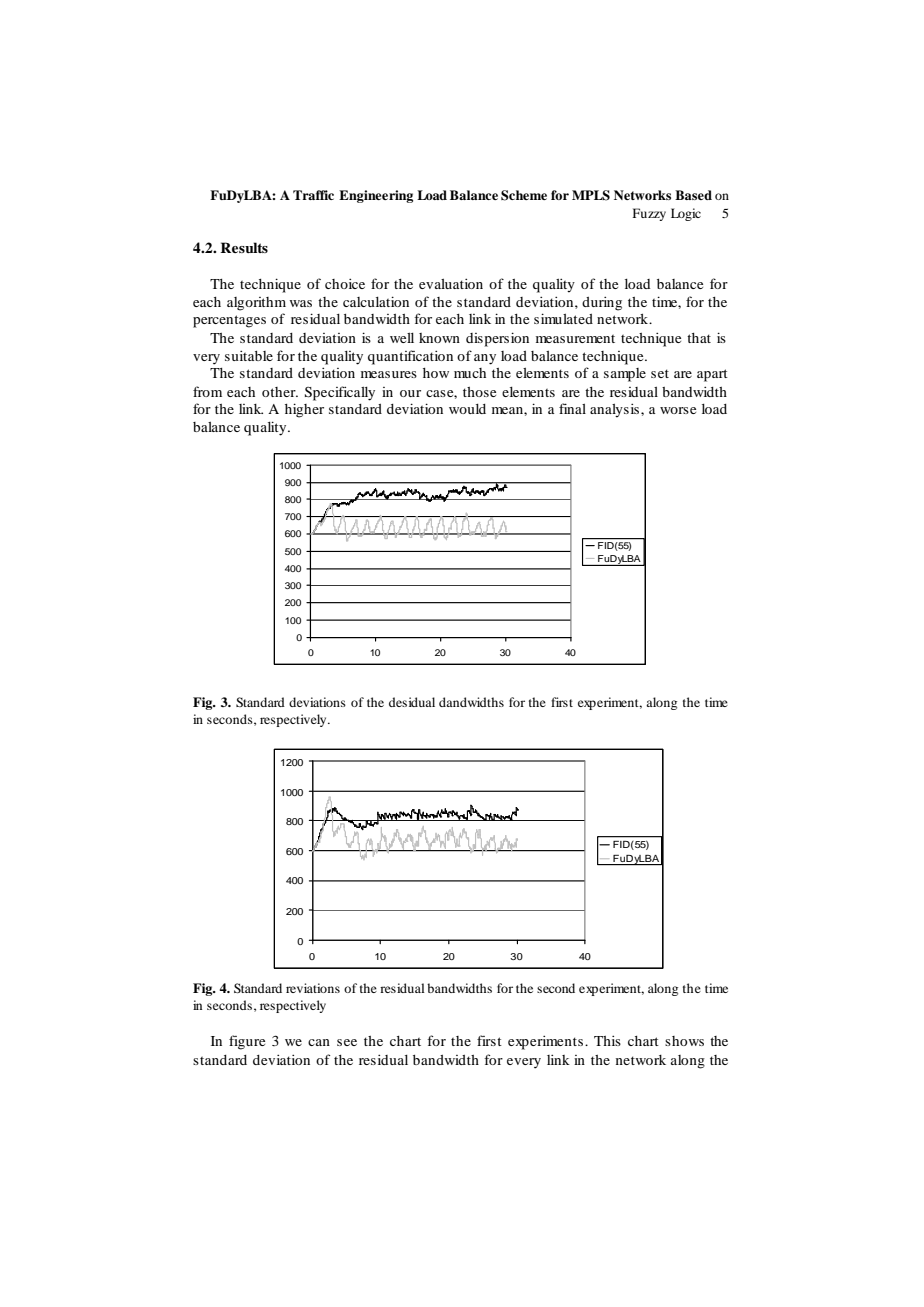 This screenshot has height=1307, width=924. I want to click on figure, so click(247, 1042).
